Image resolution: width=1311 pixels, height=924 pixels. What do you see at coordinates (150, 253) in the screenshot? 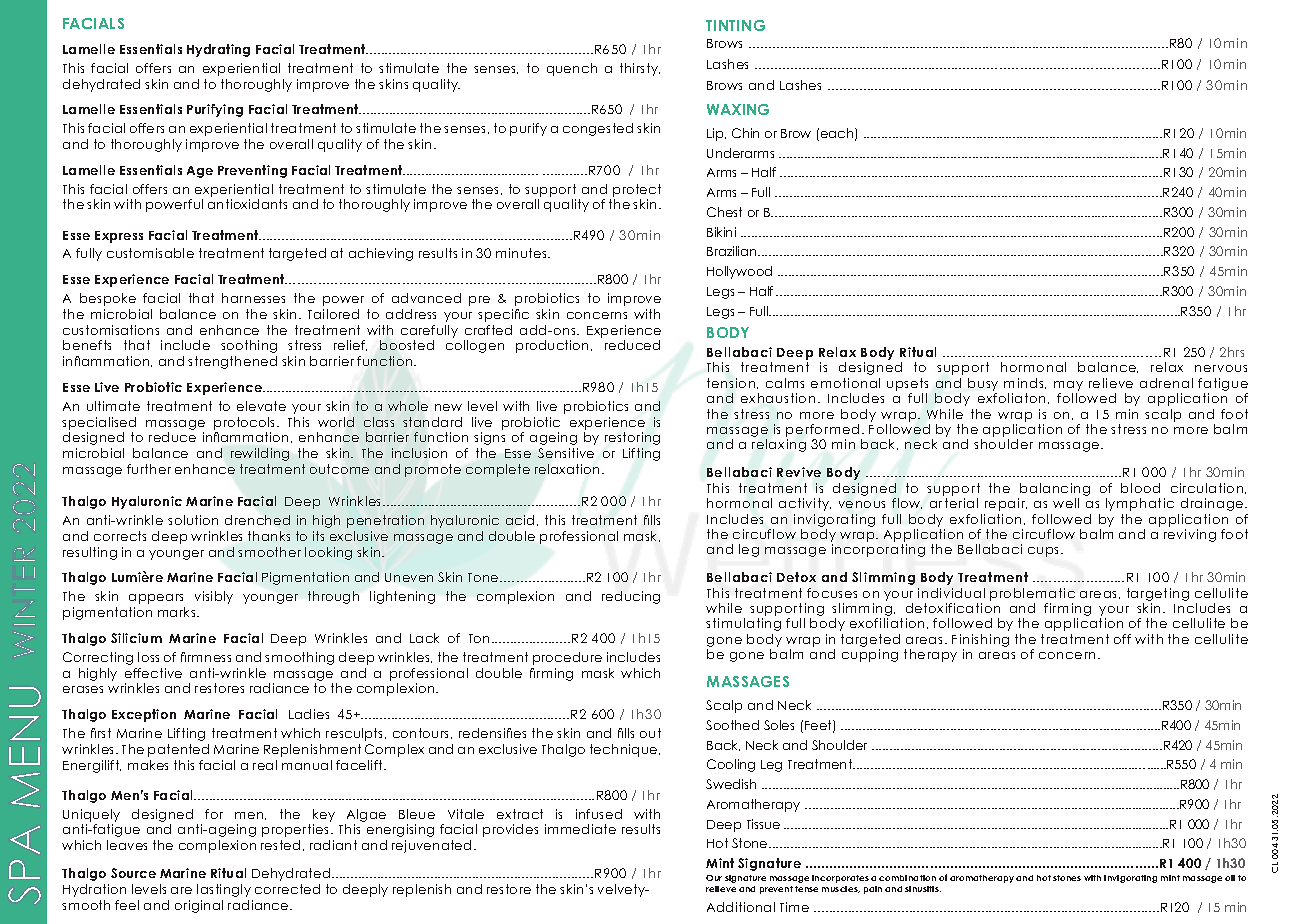
I see `customisable` at bounding box center [150, 253].
